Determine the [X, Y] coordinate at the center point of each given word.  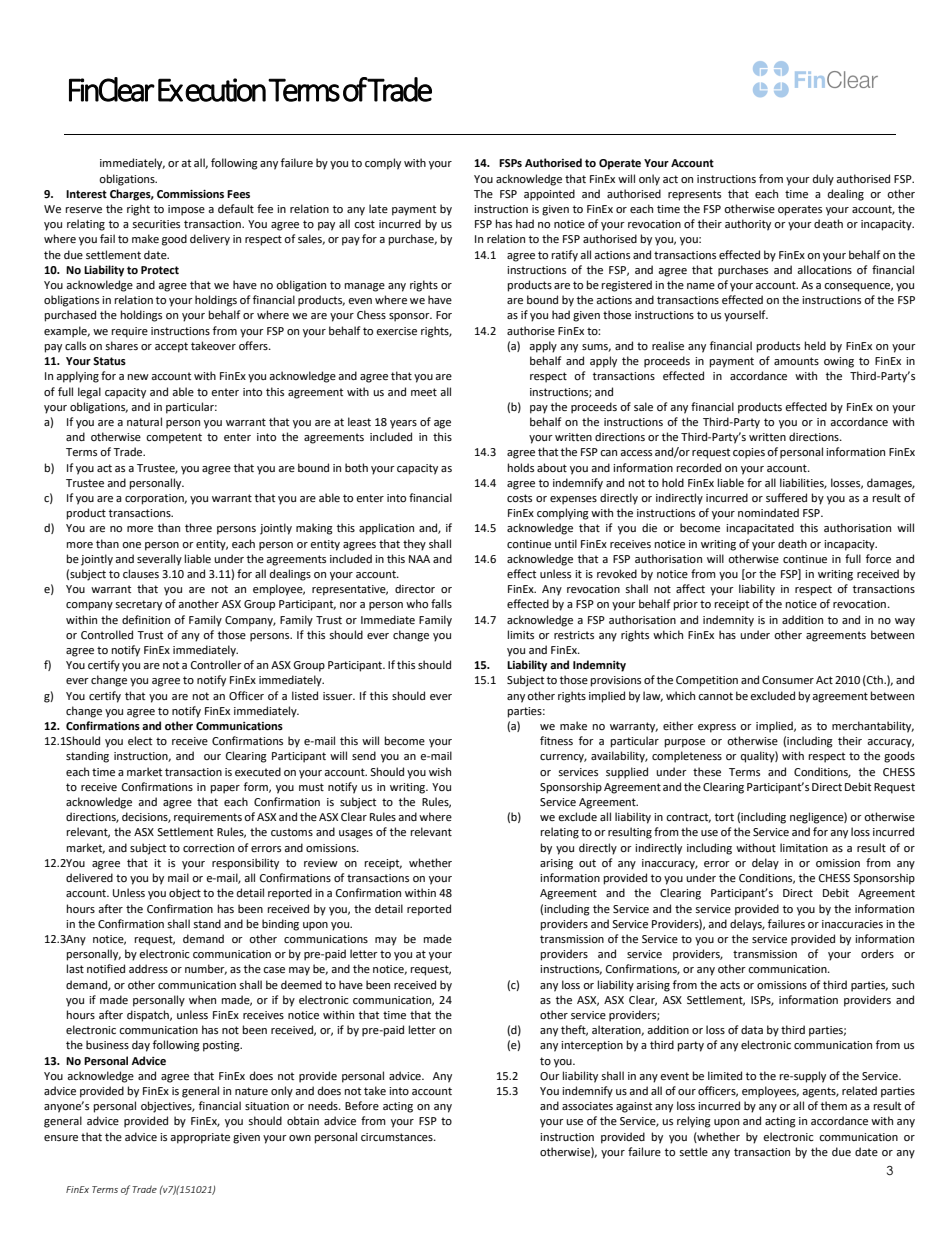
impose [186, 210]
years [403, 424]
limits [521, 634]
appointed [549, 195]
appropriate [200, 1138]
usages [356, 834]
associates [587, 1106]
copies [749, 453]
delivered [89, 878]
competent [174, 438]
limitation [804, 847]
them [834, 1106]
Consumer [788, 680]
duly [823, 180]
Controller [216, 665]
